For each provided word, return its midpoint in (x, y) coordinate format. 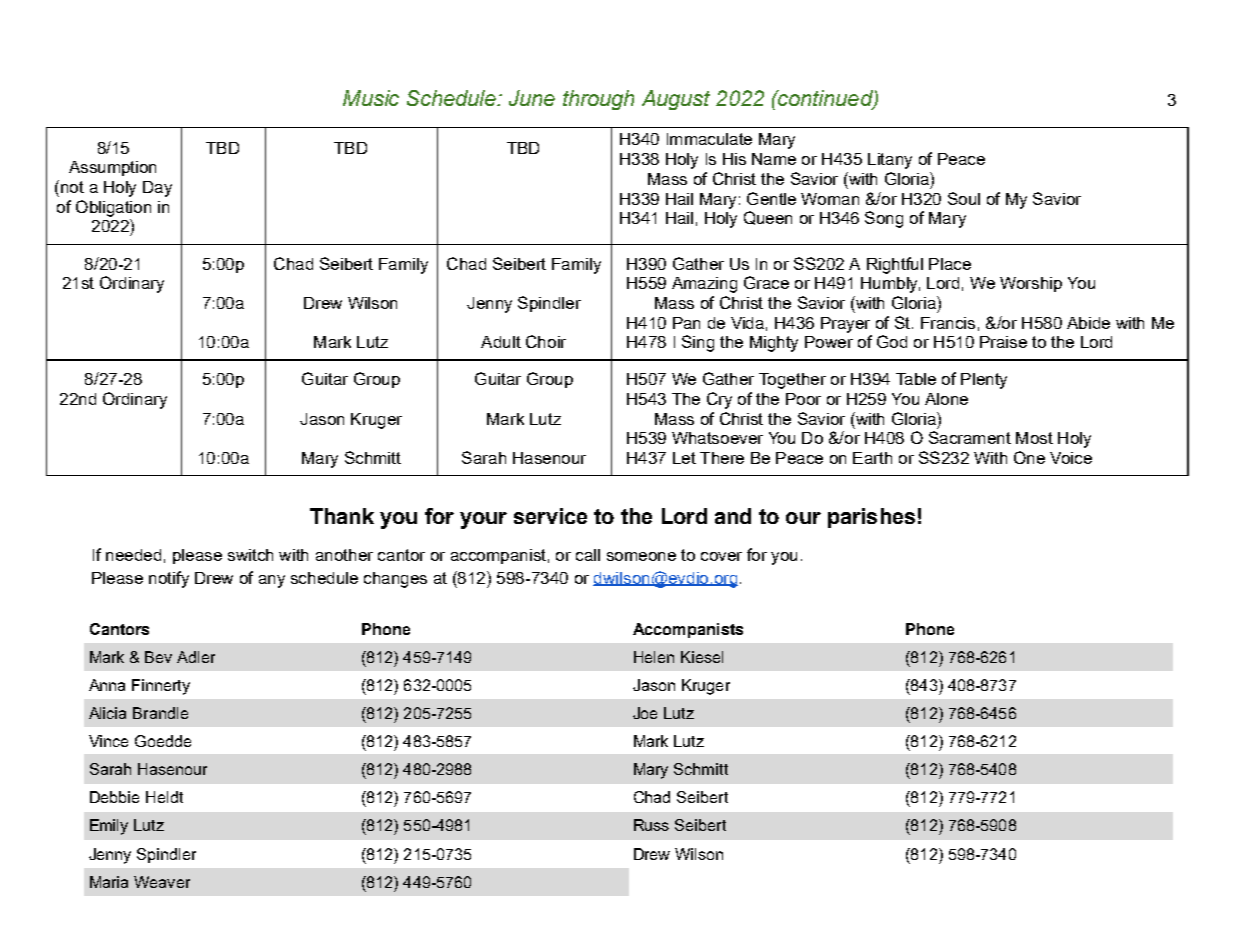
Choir (546, 341)
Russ (651, 825)
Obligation (113, 208)
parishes (871, 518)
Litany (890, 161)
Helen (654, 657)
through (598, 100)
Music (371, 98)
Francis (948, 323)
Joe (645, 713)
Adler (196, 657)
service (550, 516)
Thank (342, 516)
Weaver (162, 882)
